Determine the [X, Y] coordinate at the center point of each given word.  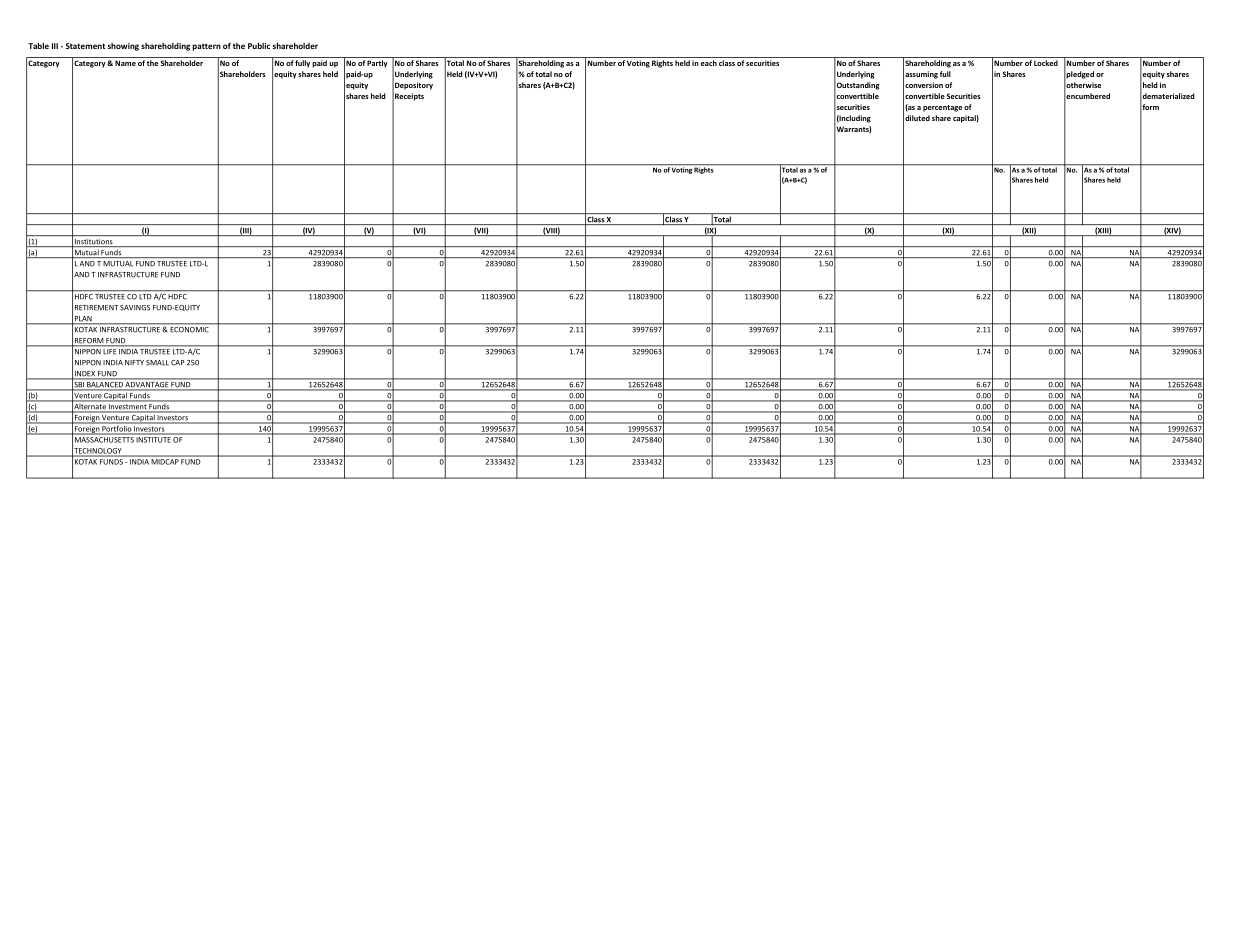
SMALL [157, 363]
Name [125, 63]
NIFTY [134, 362]
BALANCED [105, 386]
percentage [942, 108]
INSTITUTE [154, 438]
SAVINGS [135, 308]
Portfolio [116, 429]
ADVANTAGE [147, 386]
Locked [1046, 63]
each [709, 63]
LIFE [110, 350]
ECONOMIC [189, 328]
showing [123, 47]
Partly [377, 64]
